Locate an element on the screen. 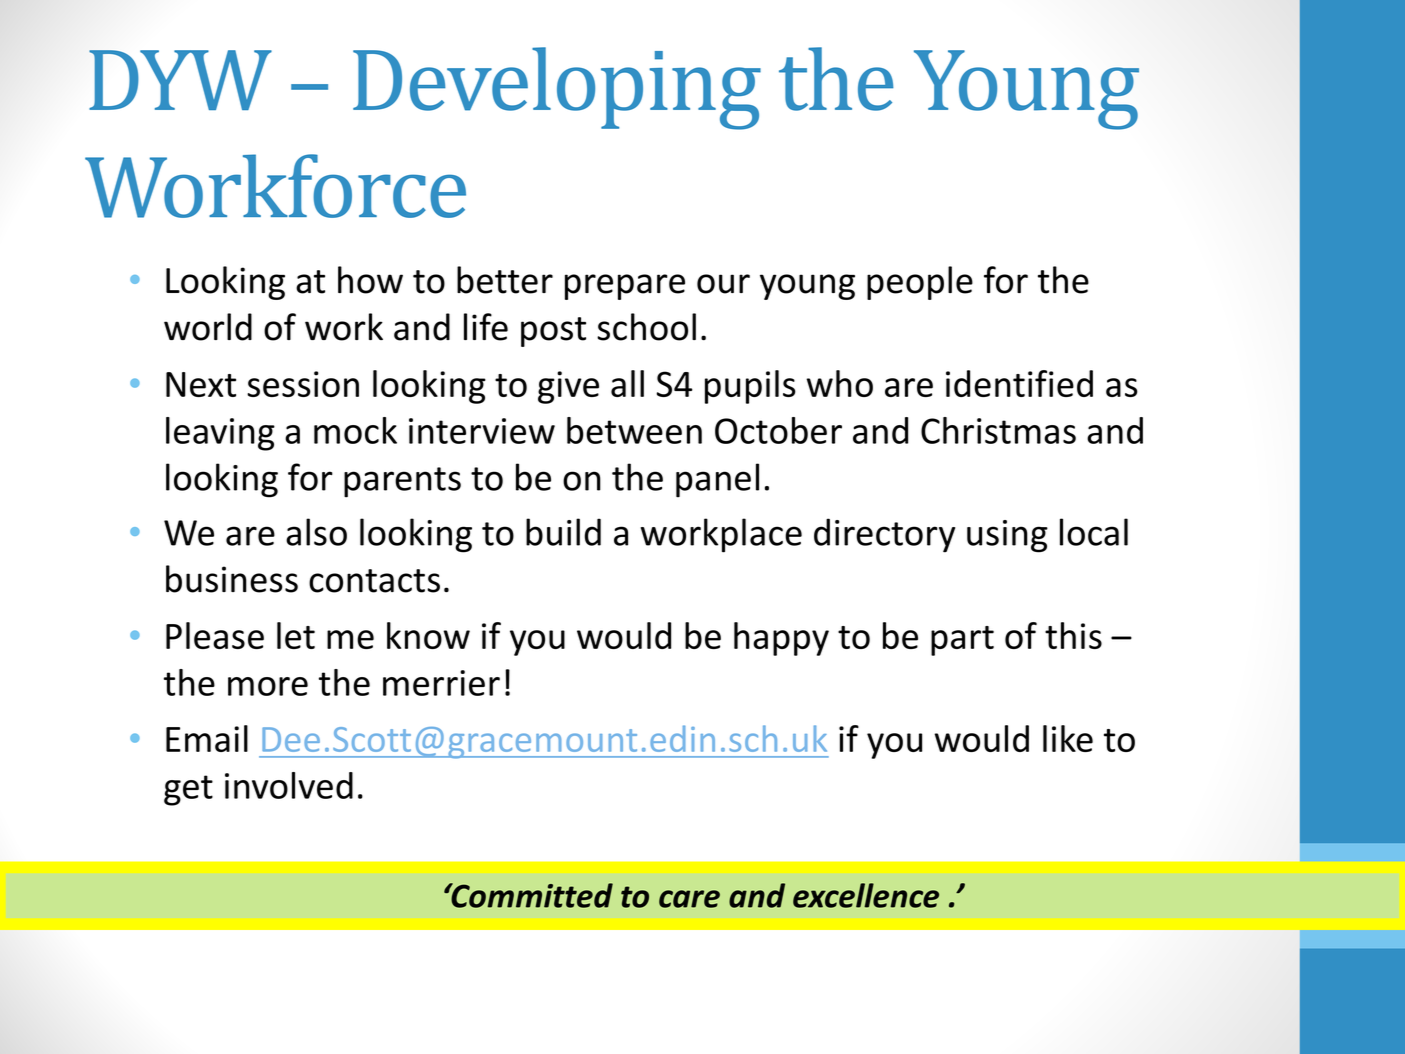 This screenshot has height=1054, width=1405. panel is located at coordinates (717, 480).
